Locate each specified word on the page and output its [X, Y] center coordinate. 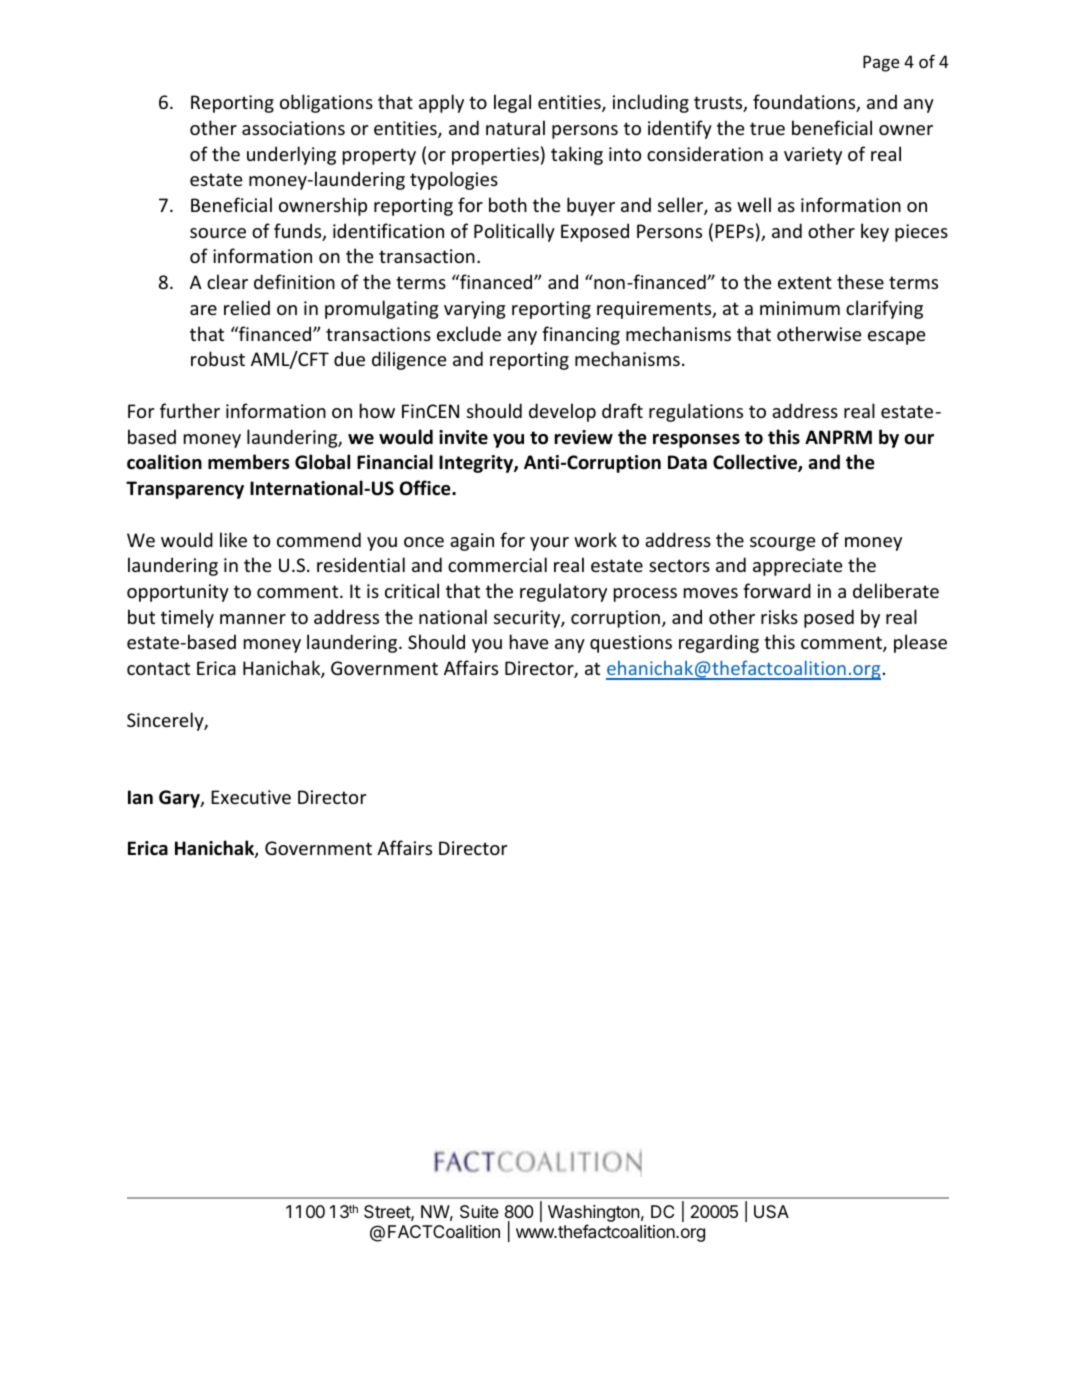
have [529, 641]
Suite [479, 1211]
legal [512, 103]
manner [253, 619]
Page [881, 63]
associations [293, 128]
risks [779, 616]
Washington [594, 1215]
